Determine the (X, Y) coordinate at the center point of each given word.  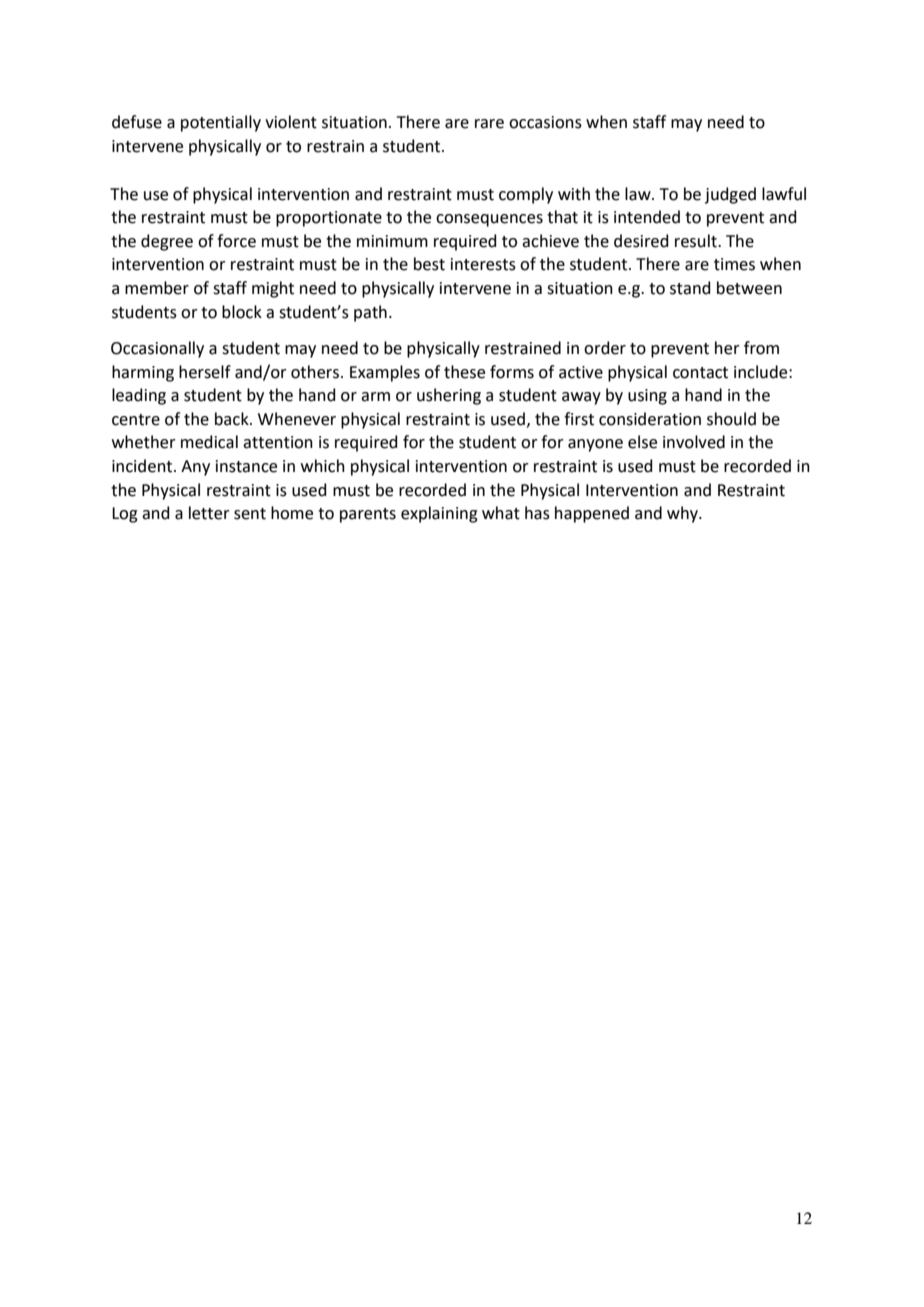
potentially (221, 123)
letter (209, 513)
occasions (545, 122)
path (370, 313)
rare (489, 124)
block (242, 312)
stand (690, 288)
